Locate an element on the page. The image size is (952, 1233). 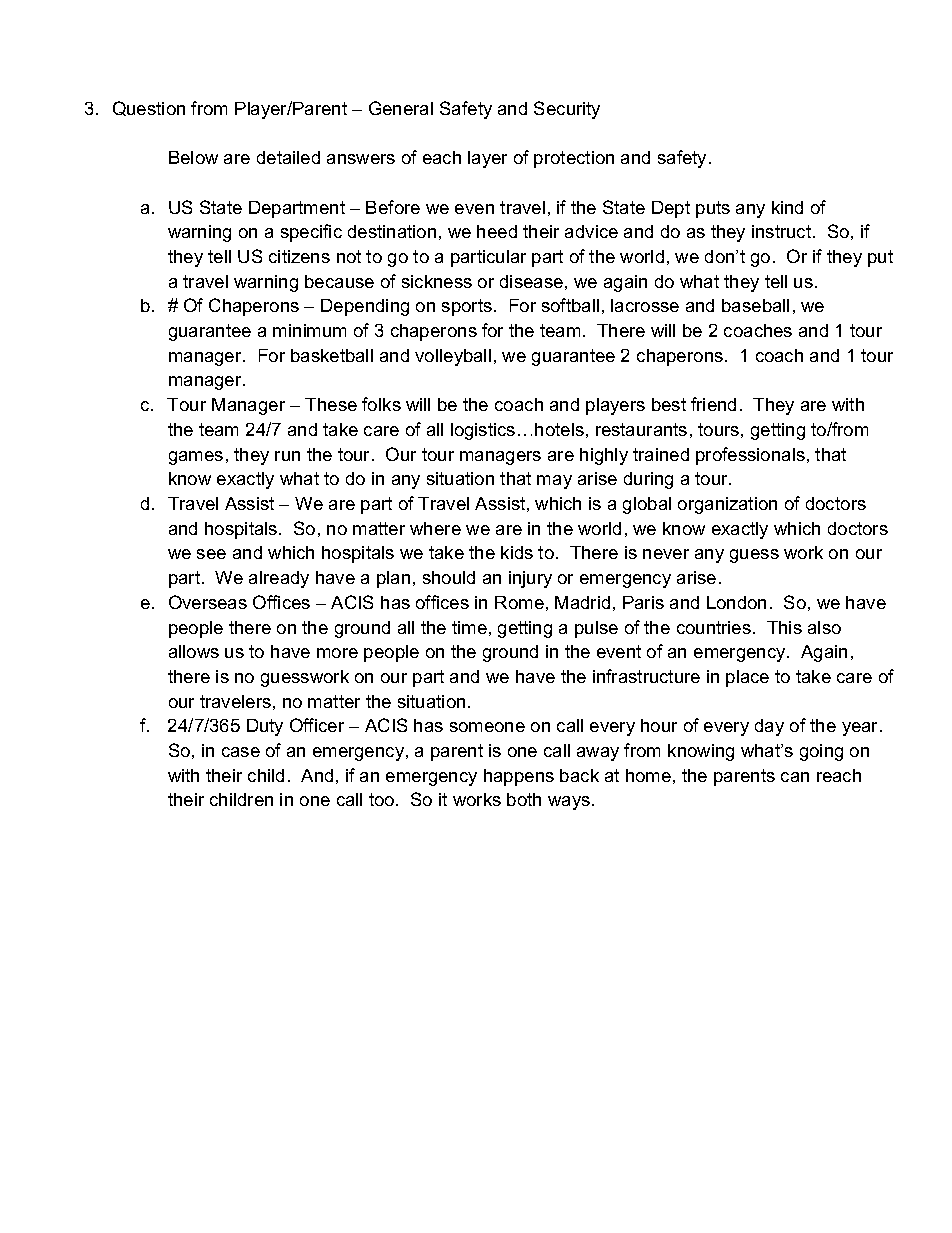
kids is located at coordinates (517, 552).
